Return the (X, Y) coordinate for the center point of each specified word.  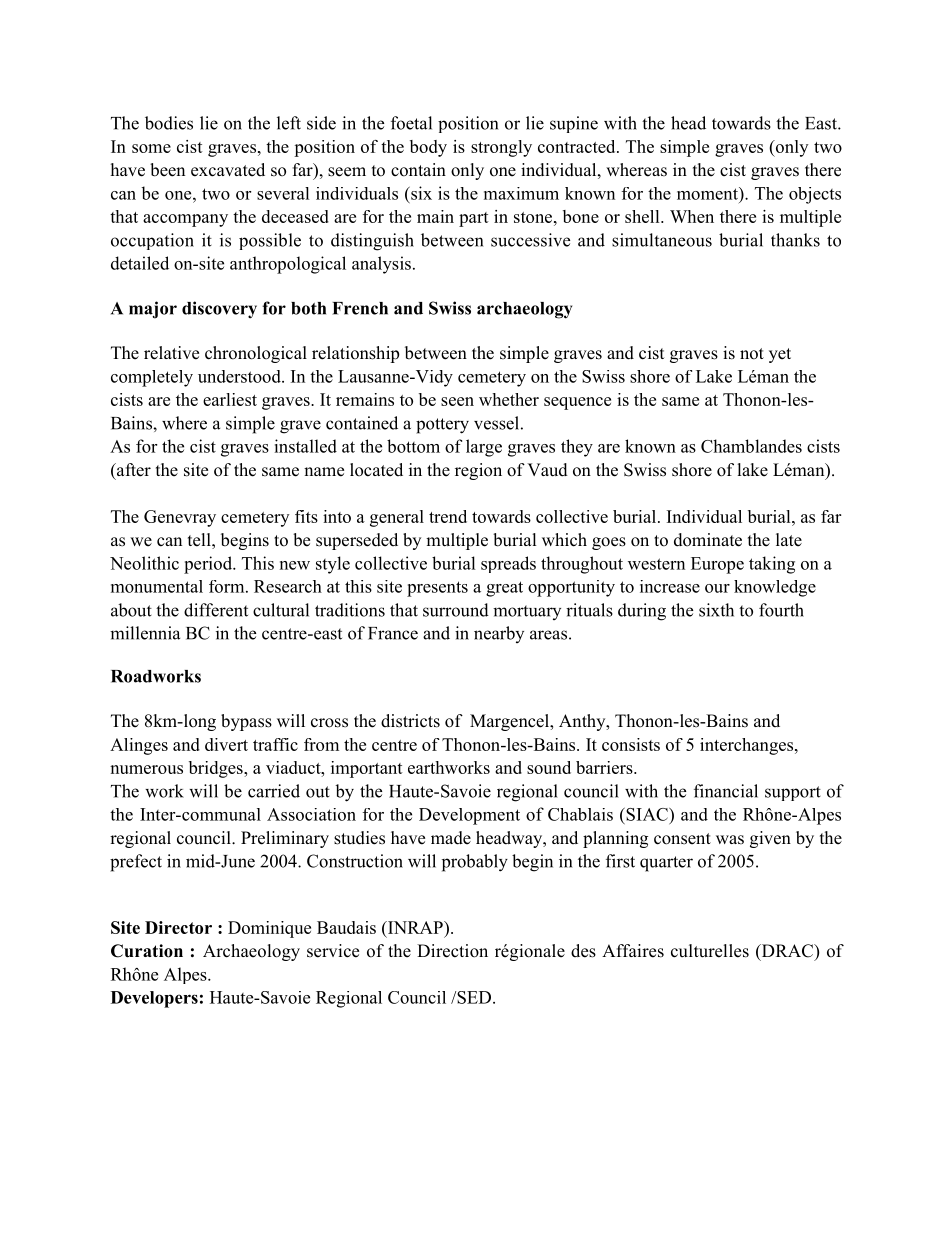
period (209, 565)
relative (171, 353)
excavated (228, 170)
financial (726, 791)
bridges (217, 769)
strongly (501, 148)
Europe (717, 565)
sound (549, 767)
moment (708, 193)
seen (457, 401)
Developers (154, 999)
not (752, 354)
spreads (508, 564)
